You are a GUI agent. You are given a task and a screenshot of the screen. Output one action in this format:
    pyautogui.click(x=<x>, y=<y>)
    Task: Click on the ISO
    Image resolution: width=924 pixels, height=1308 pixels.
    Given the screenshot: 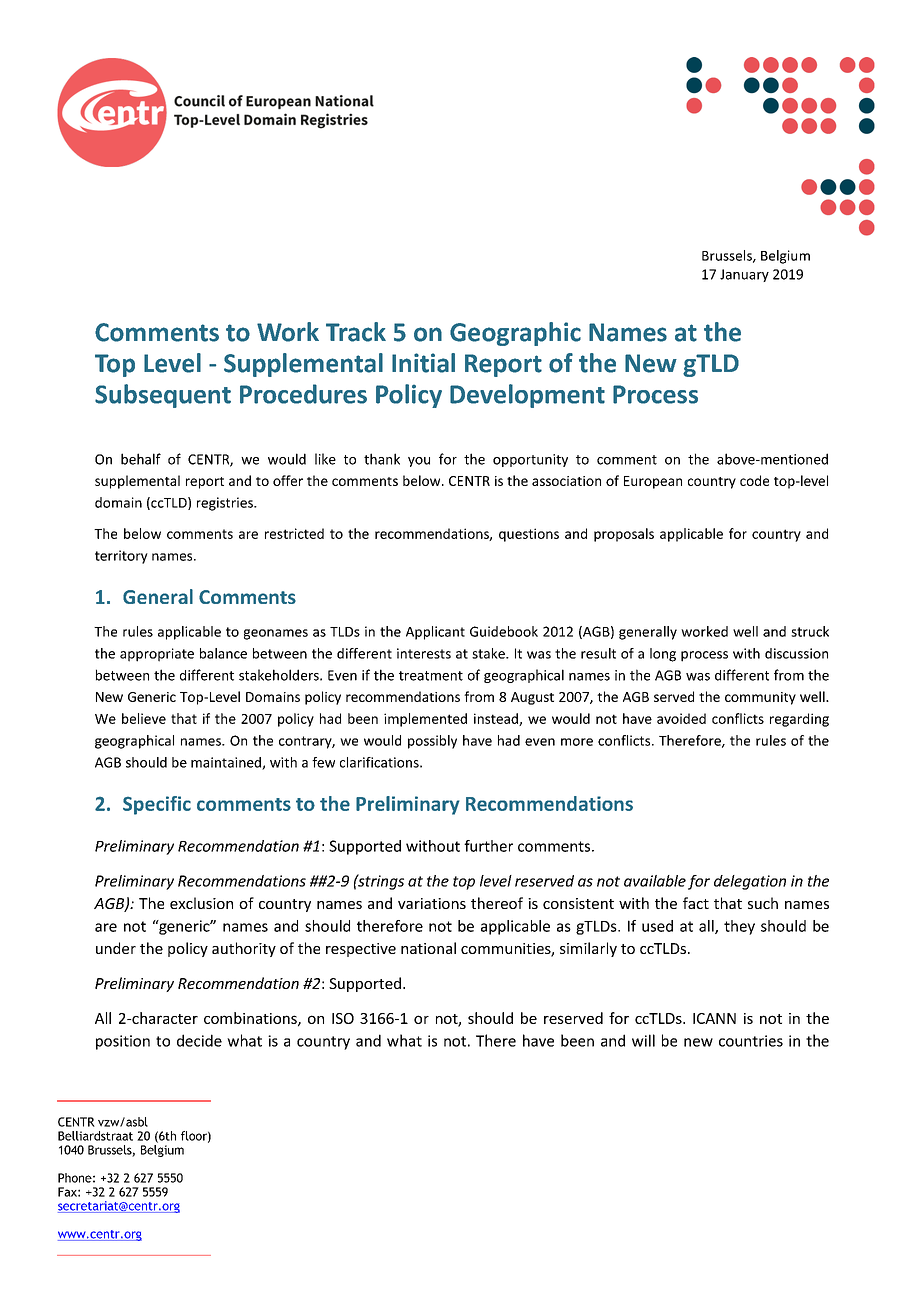 What is the action you would take?
    pyautogui.click(x=343, y=1018)
